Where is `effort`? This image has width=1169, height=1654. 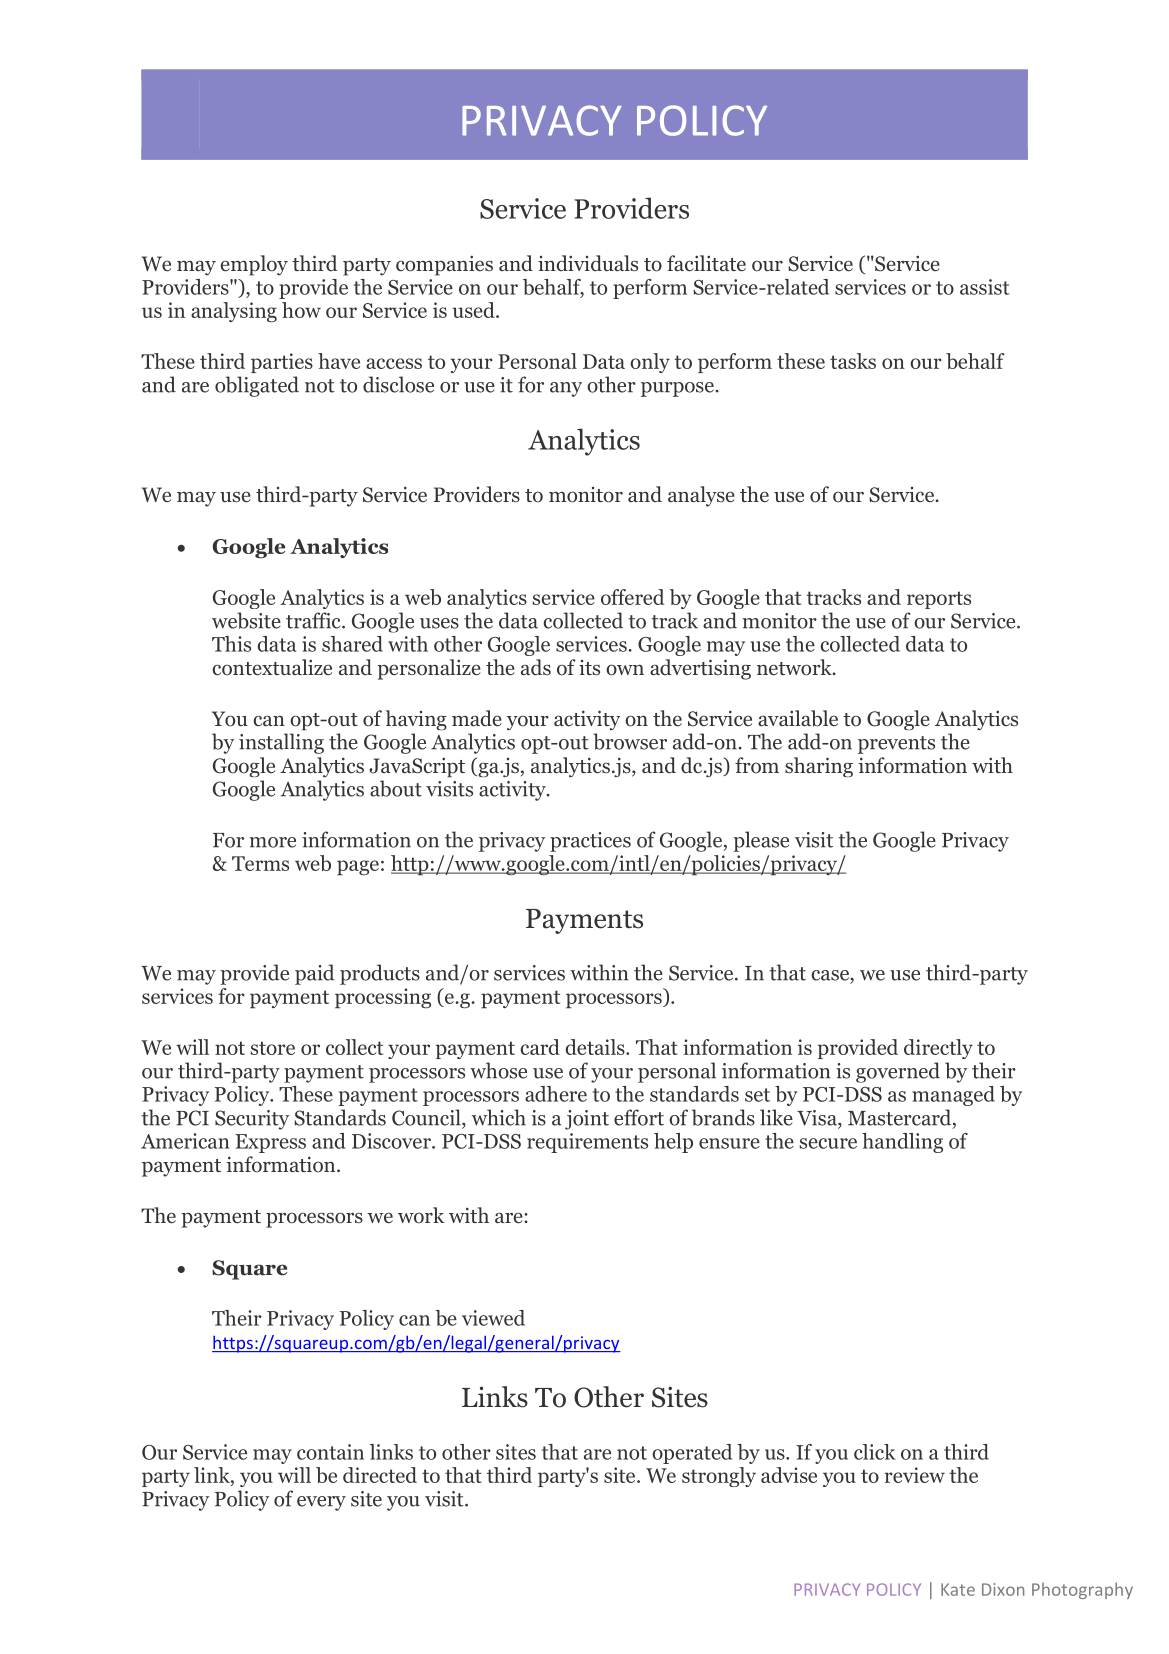 effort is located at coordinates (639, 1117).
